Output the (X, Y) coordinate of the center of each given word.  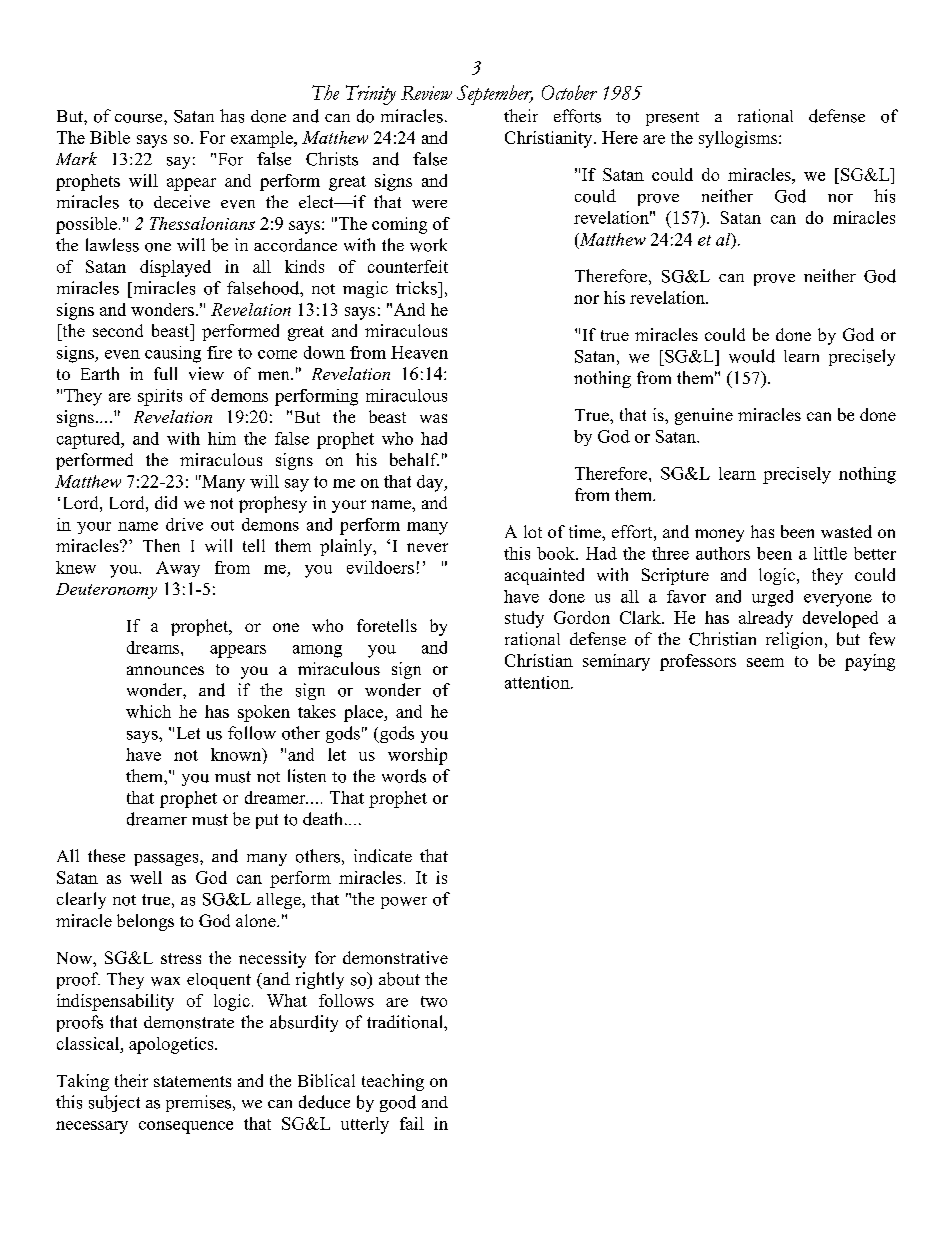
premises (200, 1103)
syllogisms (738, 139)
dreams (154, 647)
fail (412, 1123)
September (495, 95)
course (140, 118)
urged (772, 598)
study (524, 619)
